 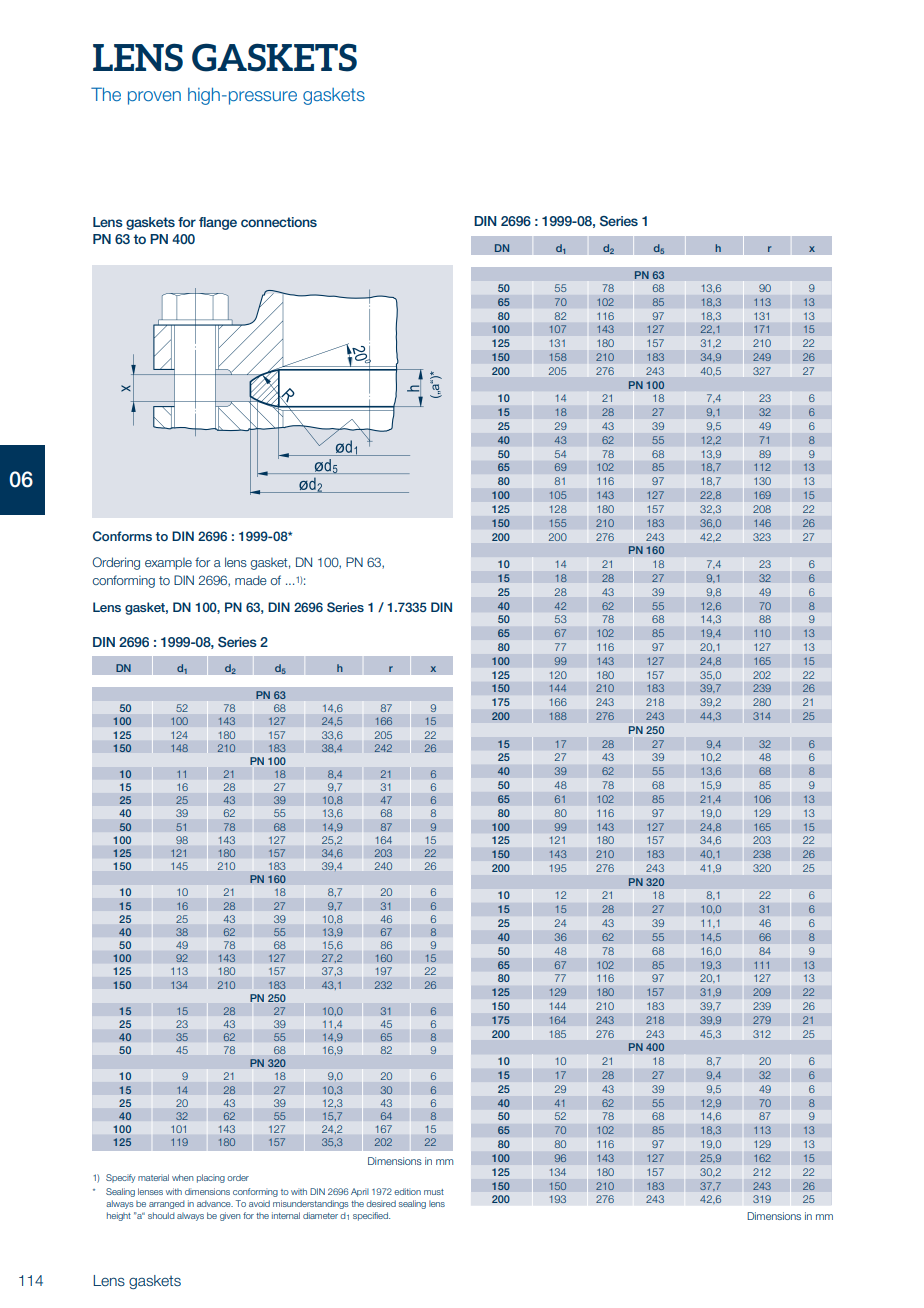 I want to click on connections, so click(x=279, y=222).
